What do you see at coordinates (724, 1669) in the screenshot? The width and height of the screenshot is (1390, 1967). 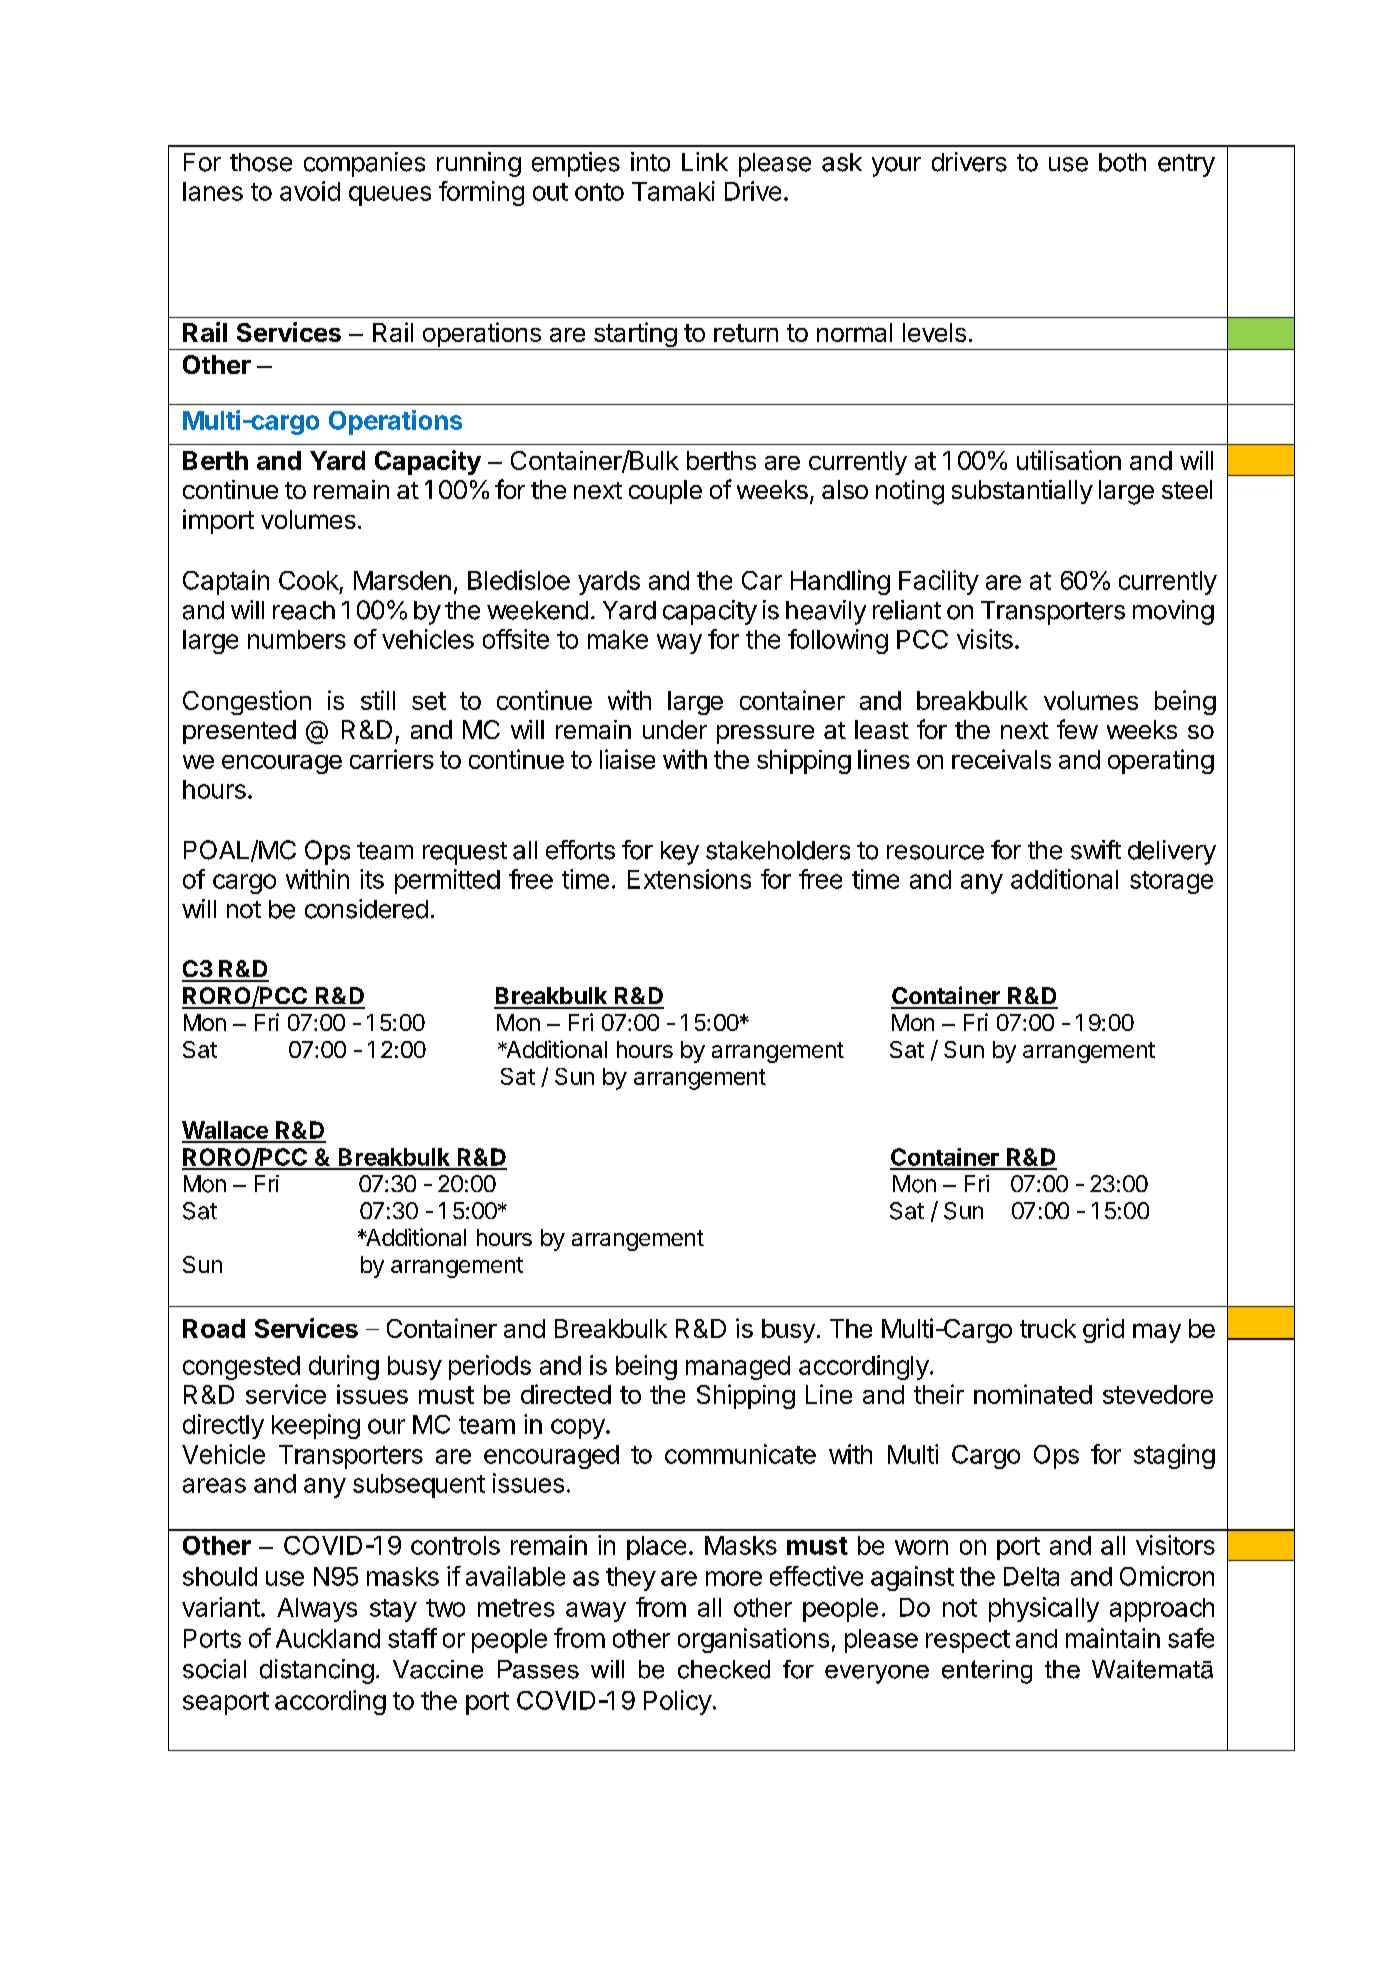 I see `checked` at bounding box center [724, 1669].
